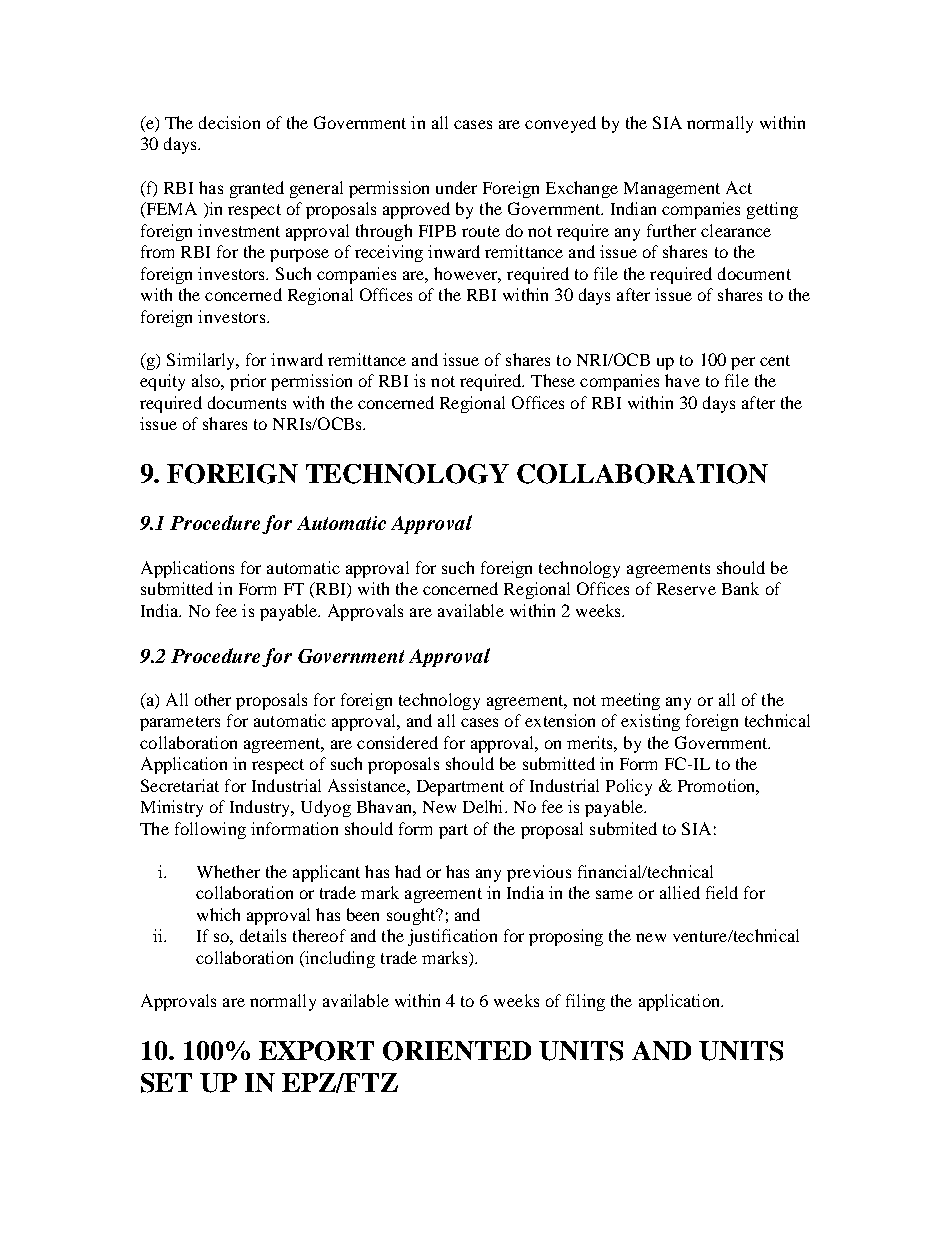  What do you see at coordinates (166, 1083) in the screenshot?
I see `SET` at bounding box center [166, 1083].
